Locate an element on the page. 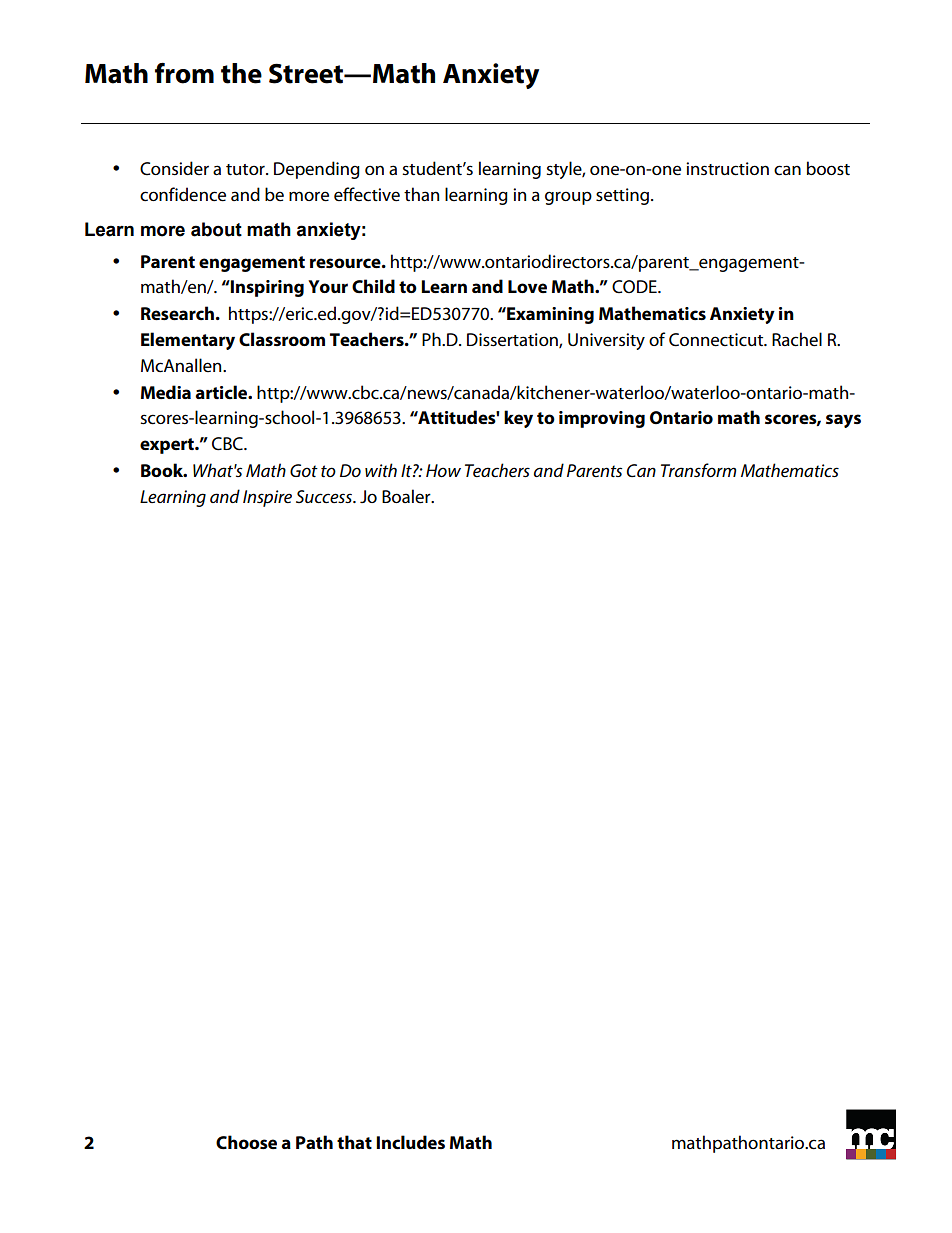  Choose is located at coordinates (246, 1142).
